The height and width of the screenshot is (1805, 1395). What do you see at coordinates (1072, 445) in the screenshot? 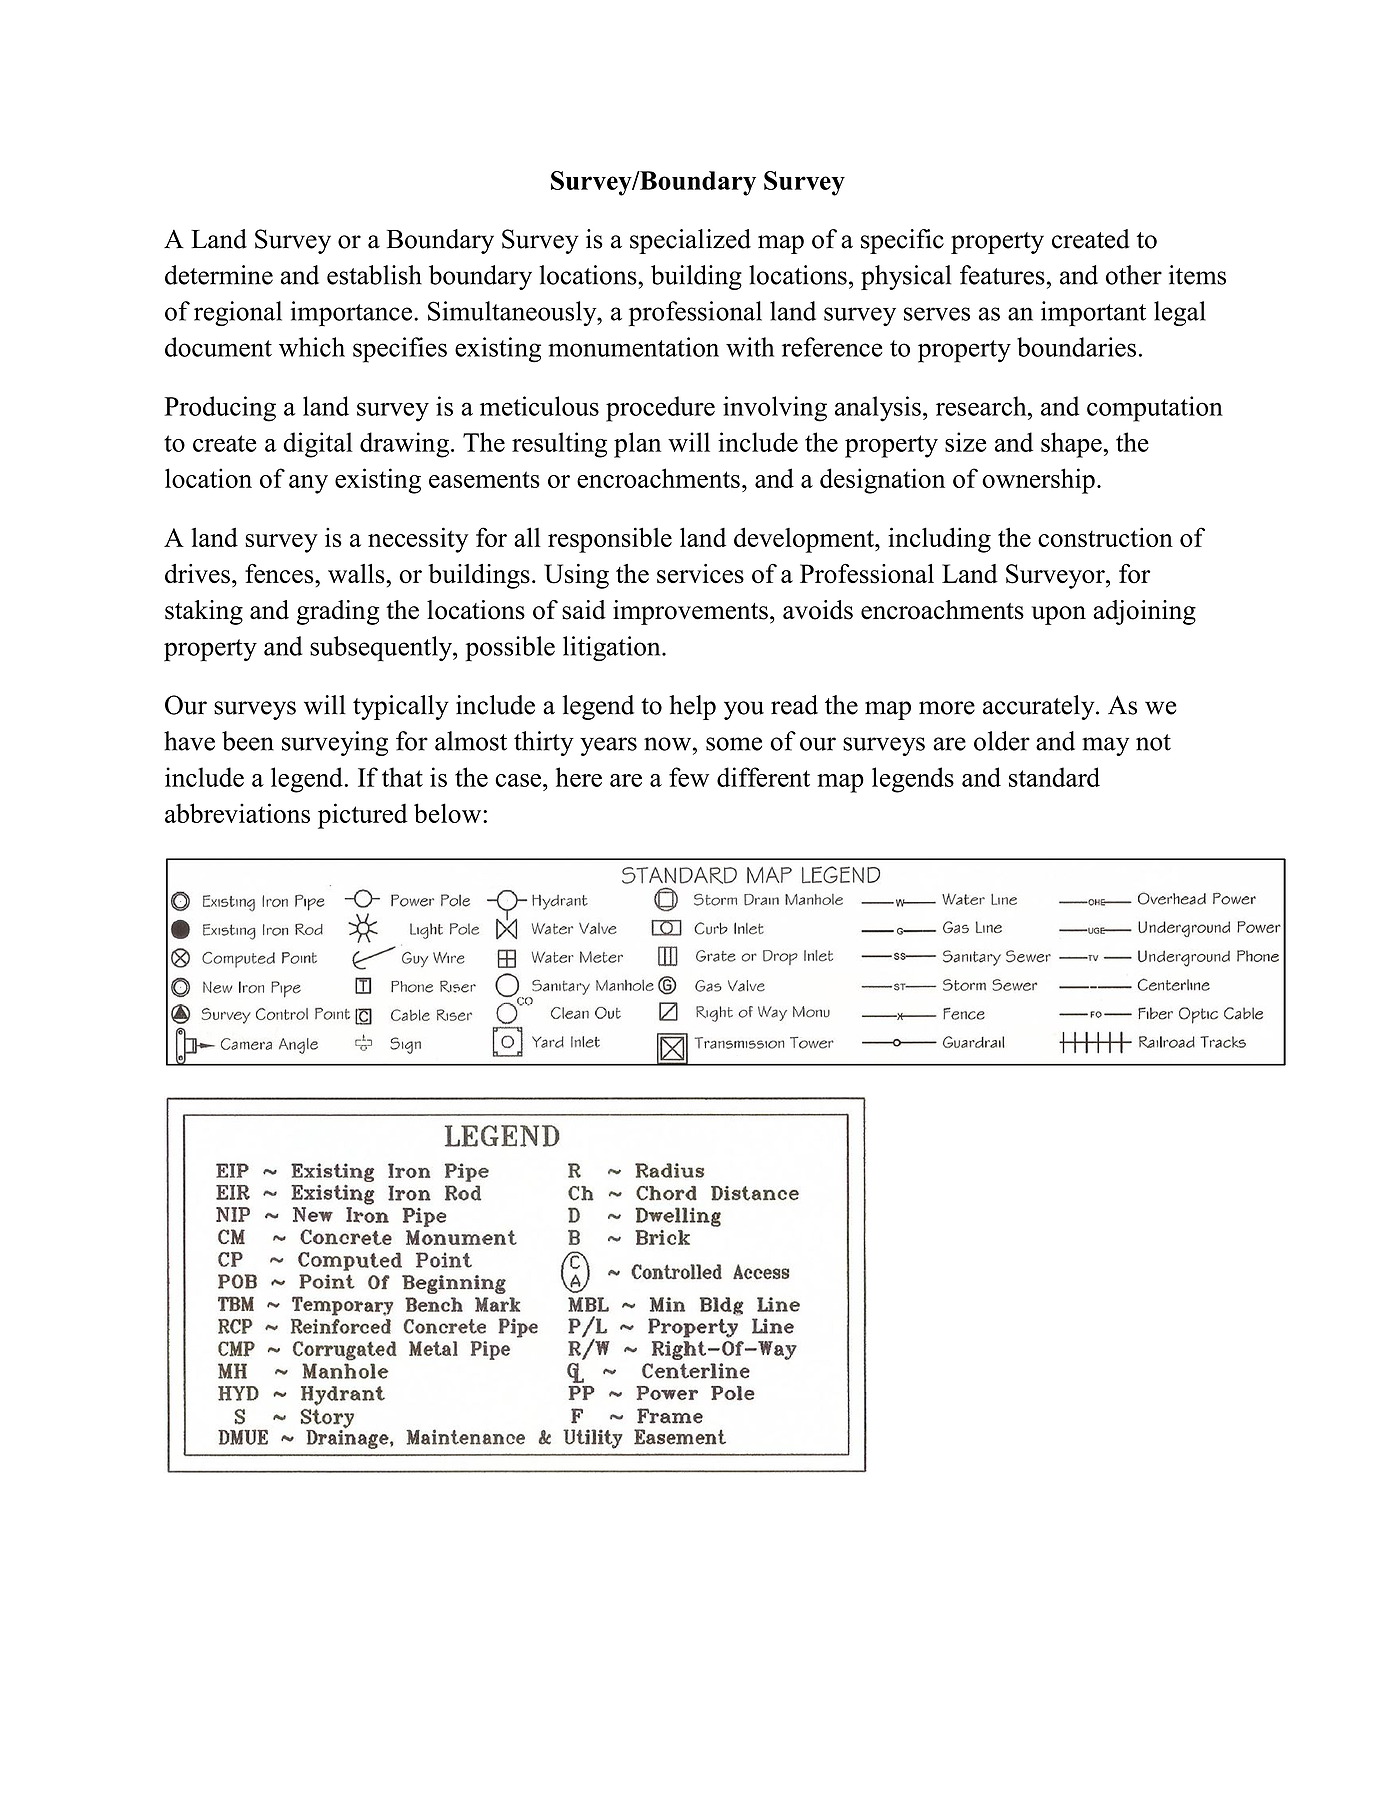
I see `shape` at bounding box center [1072, 445].
